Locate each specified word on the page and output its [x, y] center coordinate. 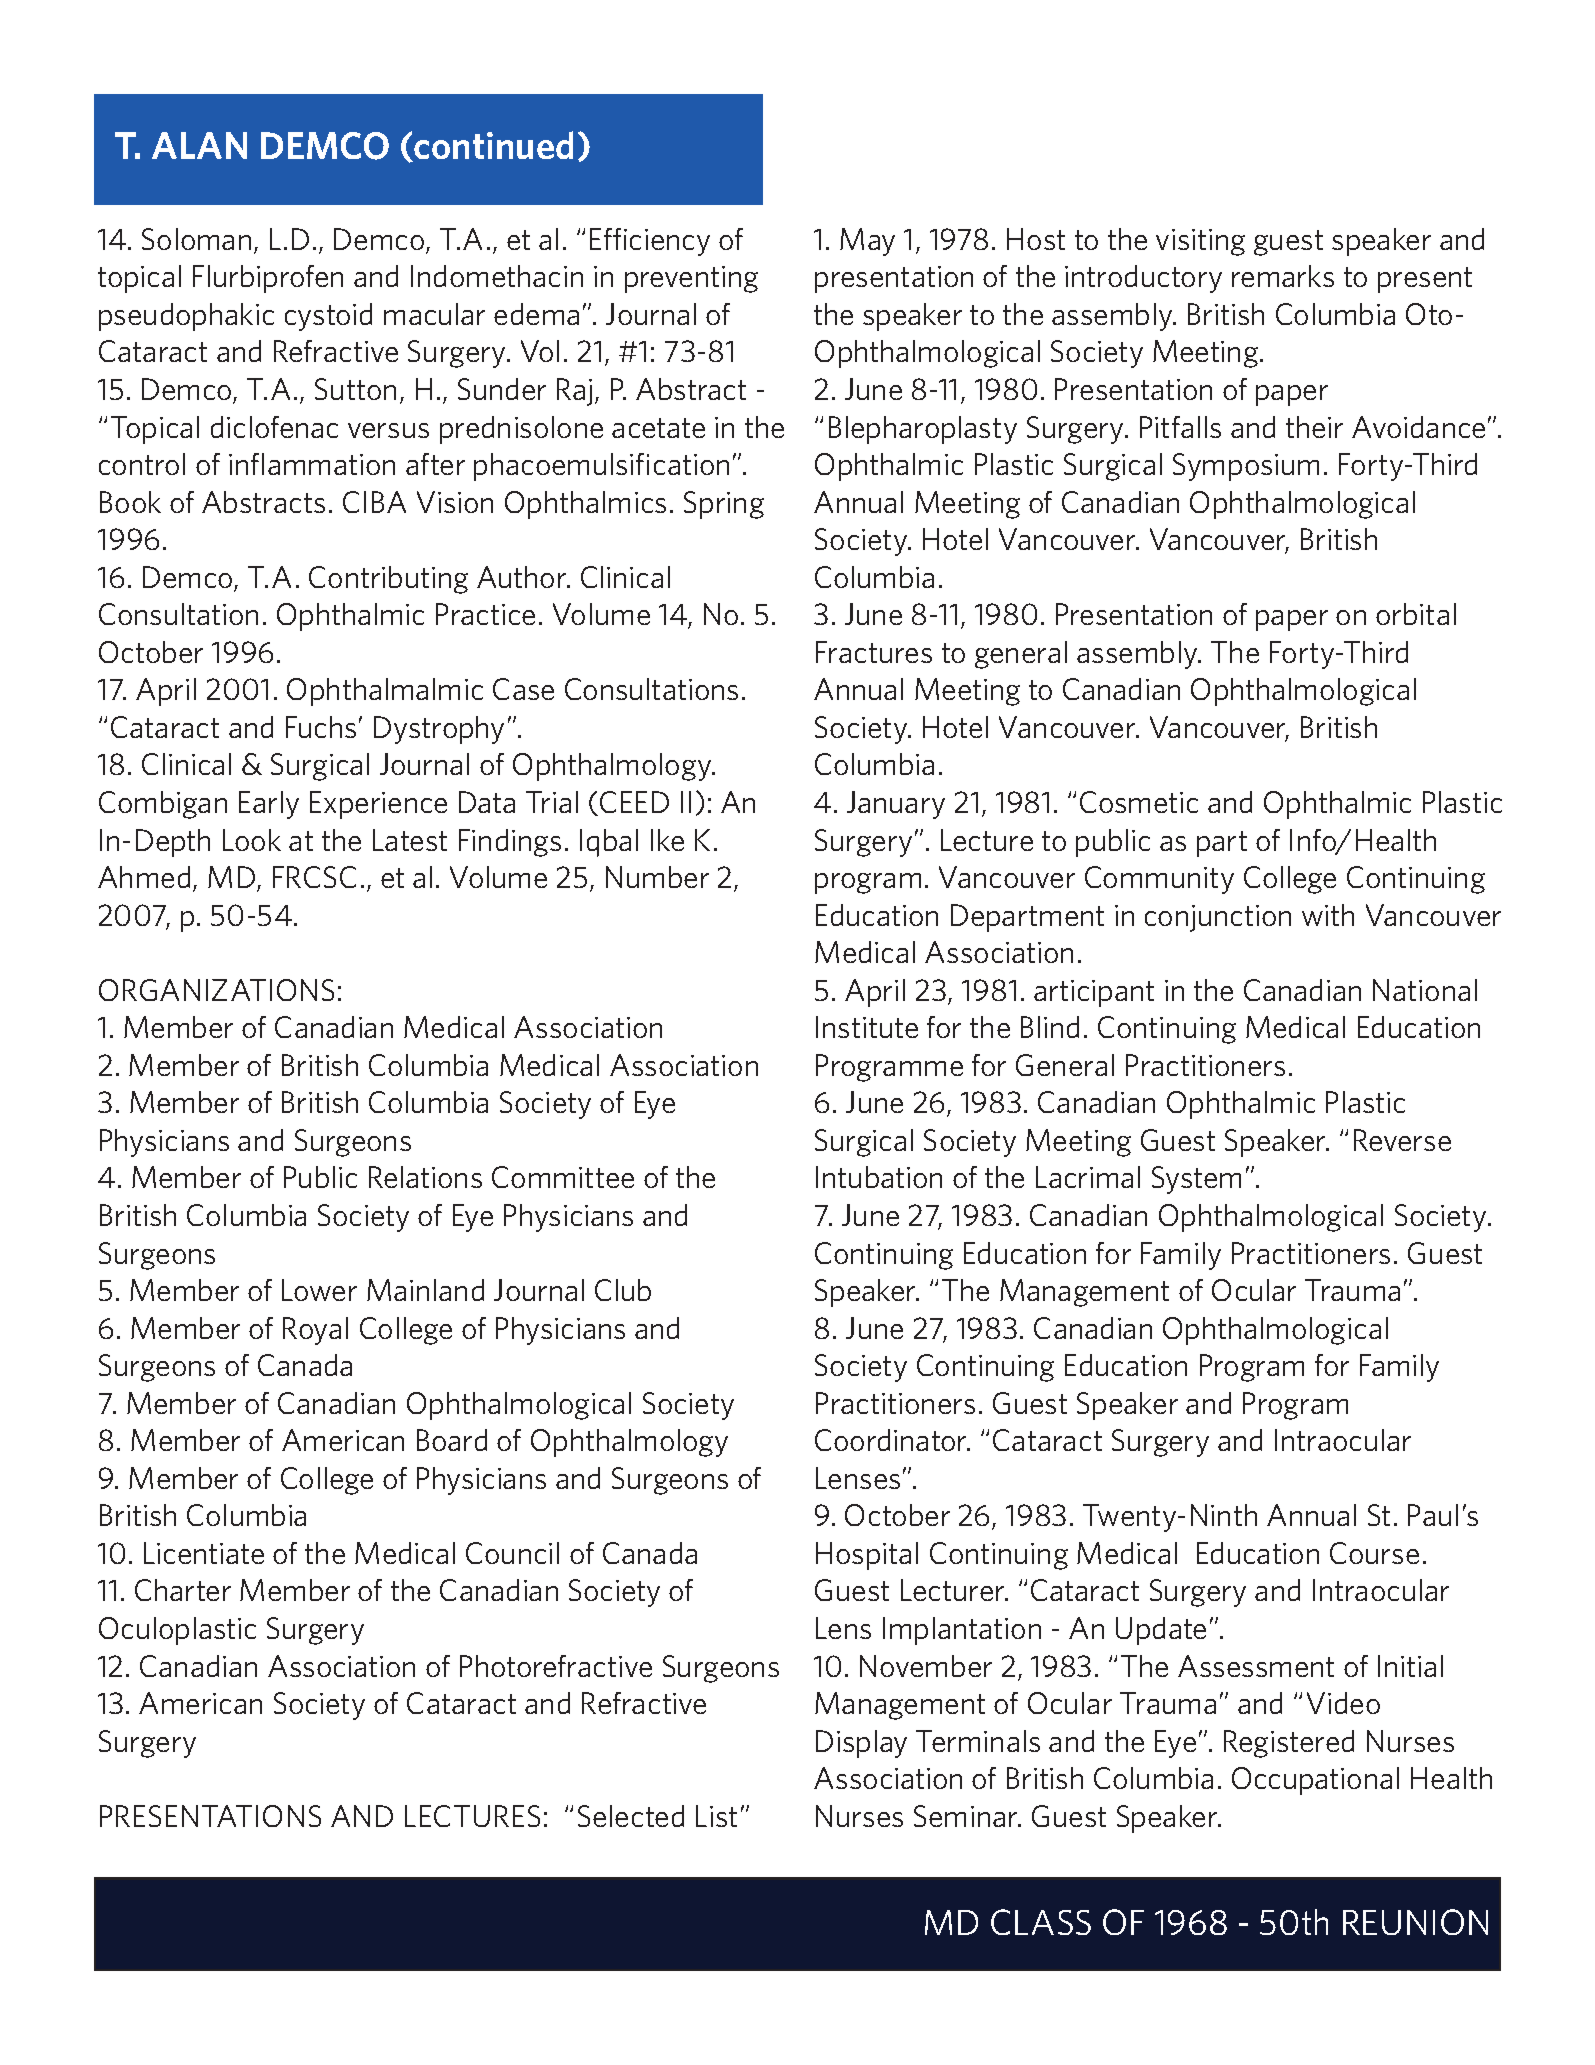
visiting [1200, 242]
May [867, 242]
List [716, 1816]
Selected [631, 1816]
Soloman [196, 239]
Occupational [1315, 1781]
